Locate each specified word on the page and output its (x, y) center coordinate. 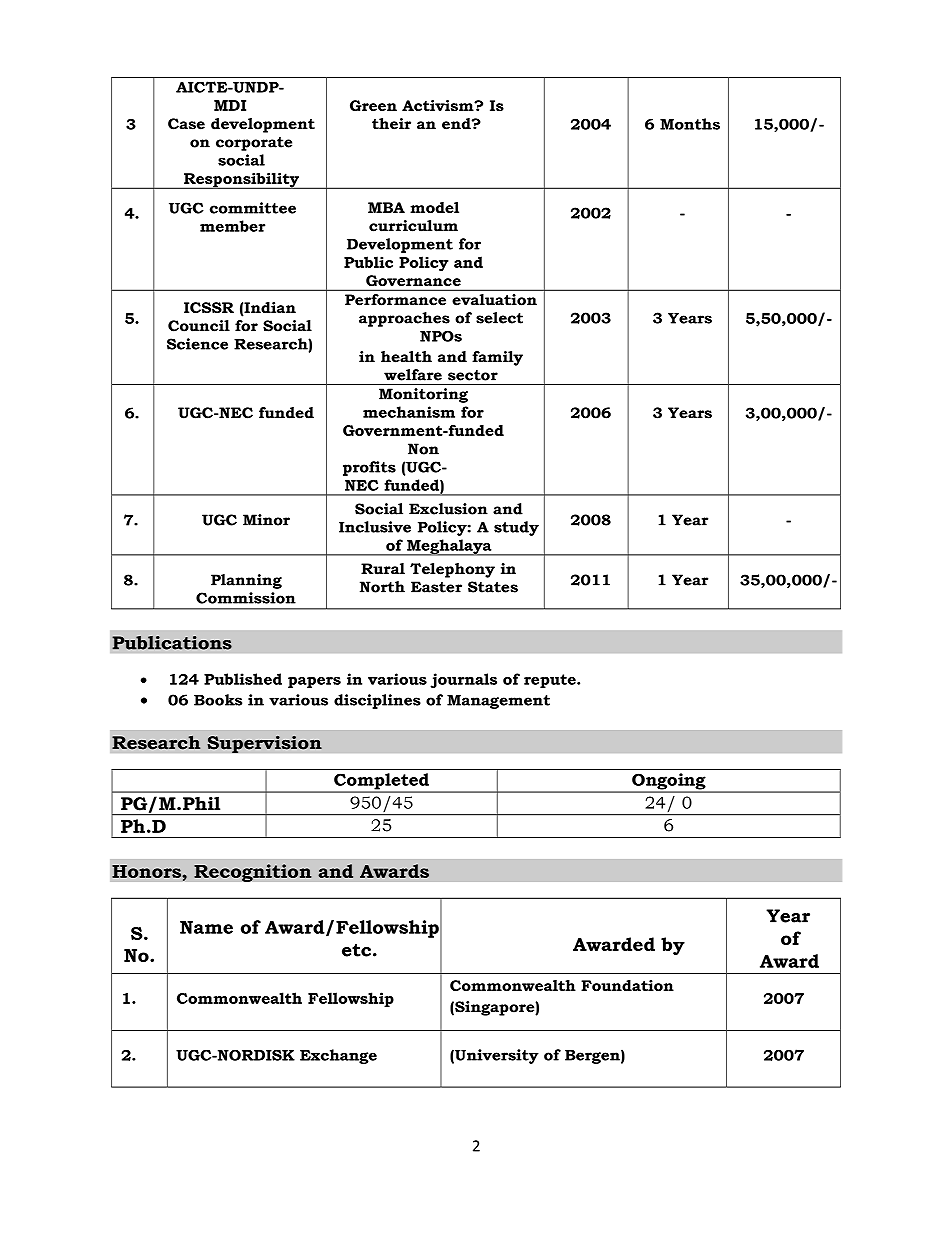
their (391, 124)
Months (690, 124)
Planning (246, 581)
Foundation (627, 985)
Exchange (338, 1056)
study (516, 528)
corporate (254, 144)
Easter (436, 587)
